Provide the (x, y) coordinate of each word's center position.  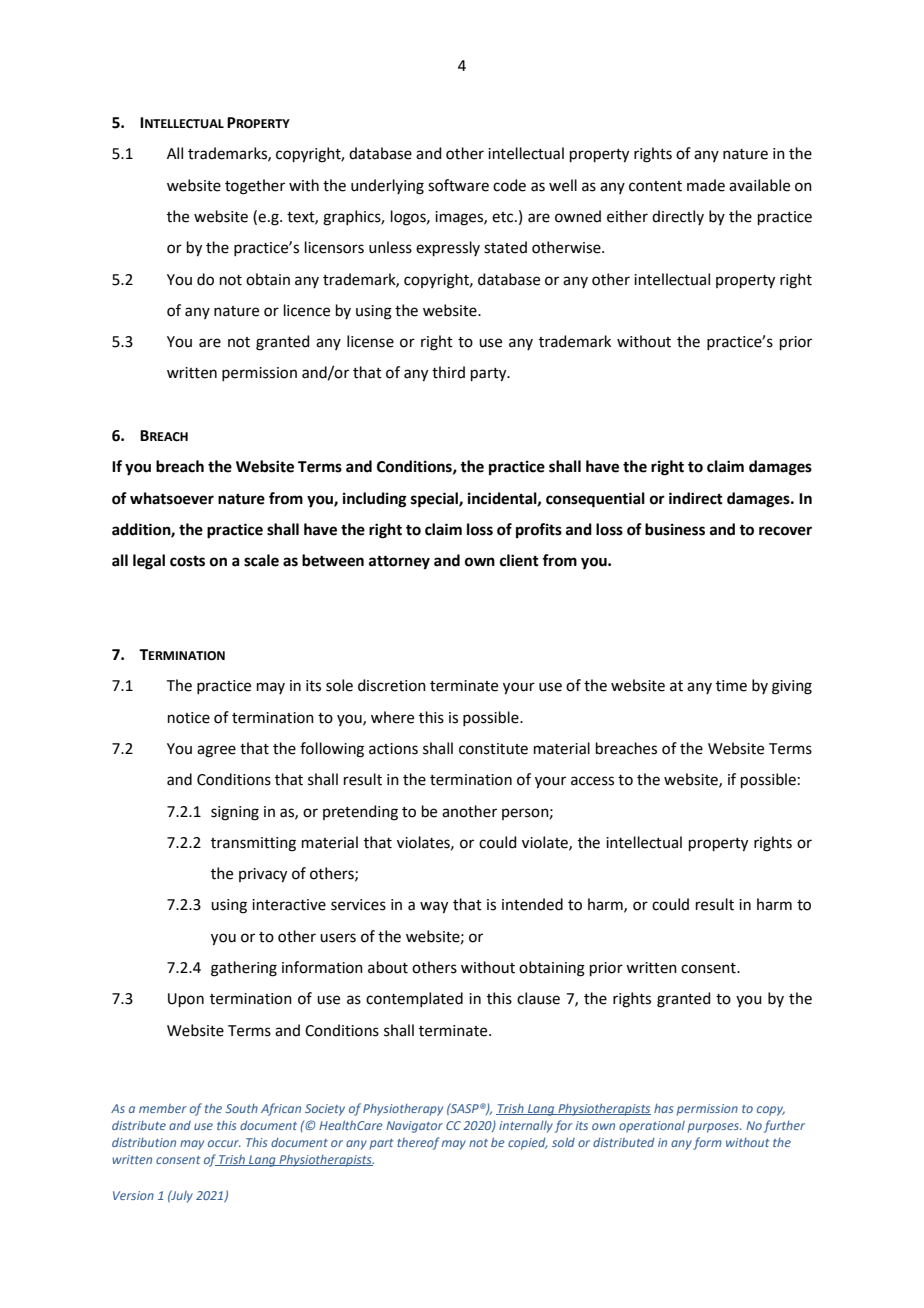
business (675, 529)
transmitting (253, 844)
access (592, 781)
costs (187, 561)
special (435, 500)
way (434, 907)
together (255, 187)
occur (224, 1143)
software (458, 185)
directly (678, 217)
